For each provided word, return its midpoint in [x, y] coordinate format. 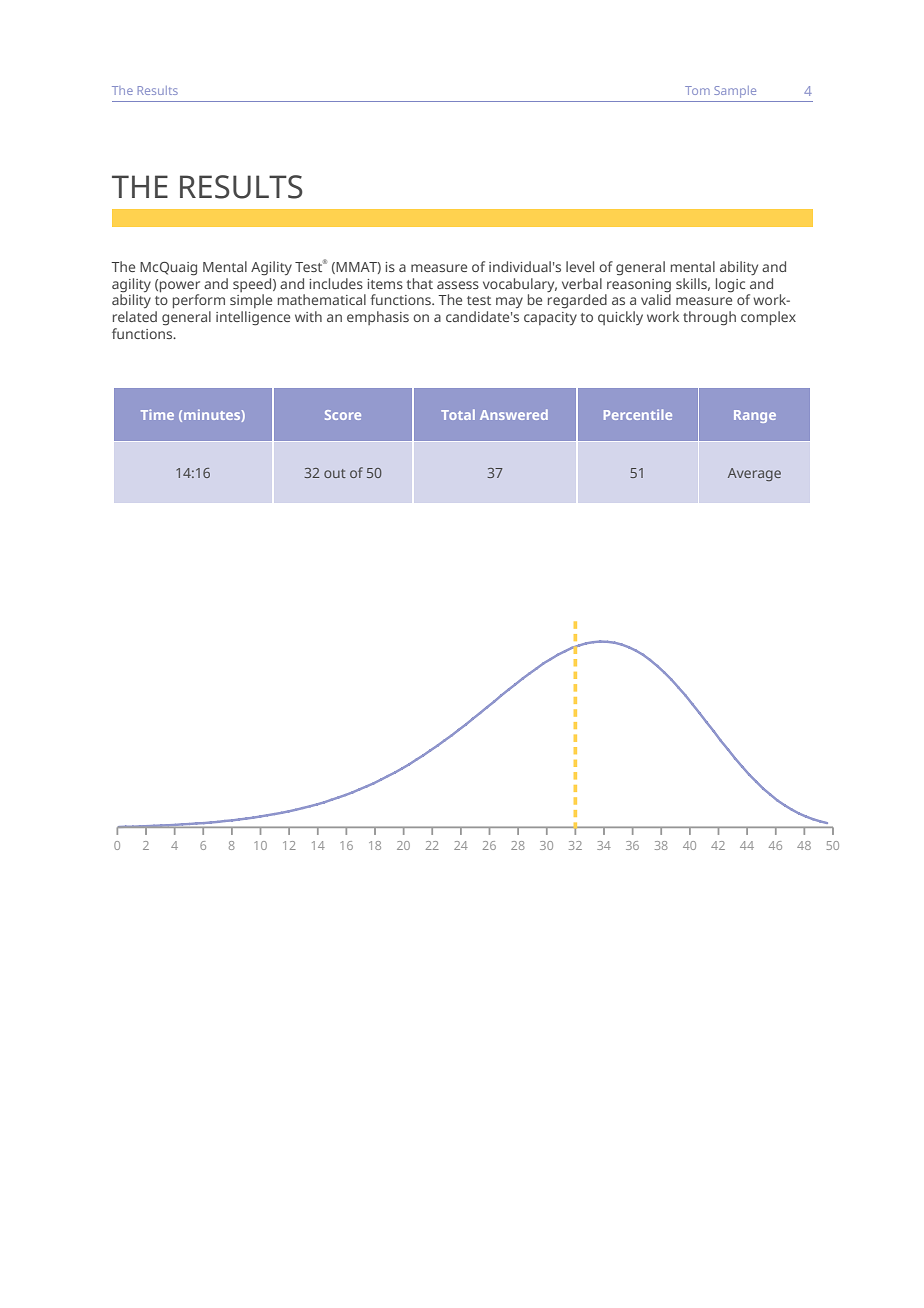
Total [458, 414]
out [335, 473]
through [709, 318]
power [180, 286]
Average [754, 474]
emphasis [378, 318]
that [420, 283]
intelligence [253, 318]
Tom [697, 90]
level [580, 266]
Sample [735, 92]
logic [730, 285]
